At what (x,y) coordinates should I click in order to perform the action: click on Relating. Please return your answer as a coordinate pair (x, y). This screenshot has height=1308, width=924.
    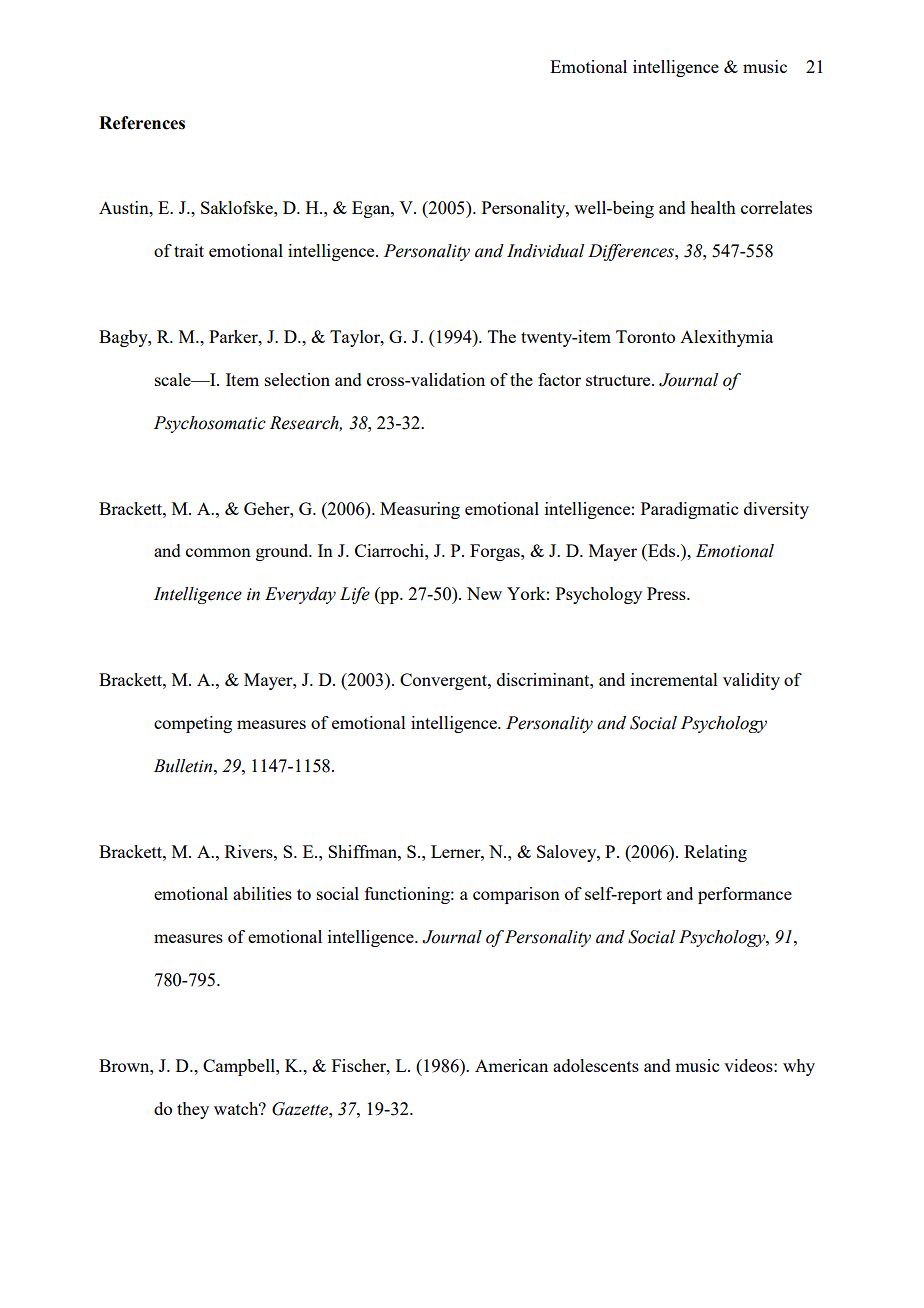
    Looking at the image, I should click on (715, 853).
